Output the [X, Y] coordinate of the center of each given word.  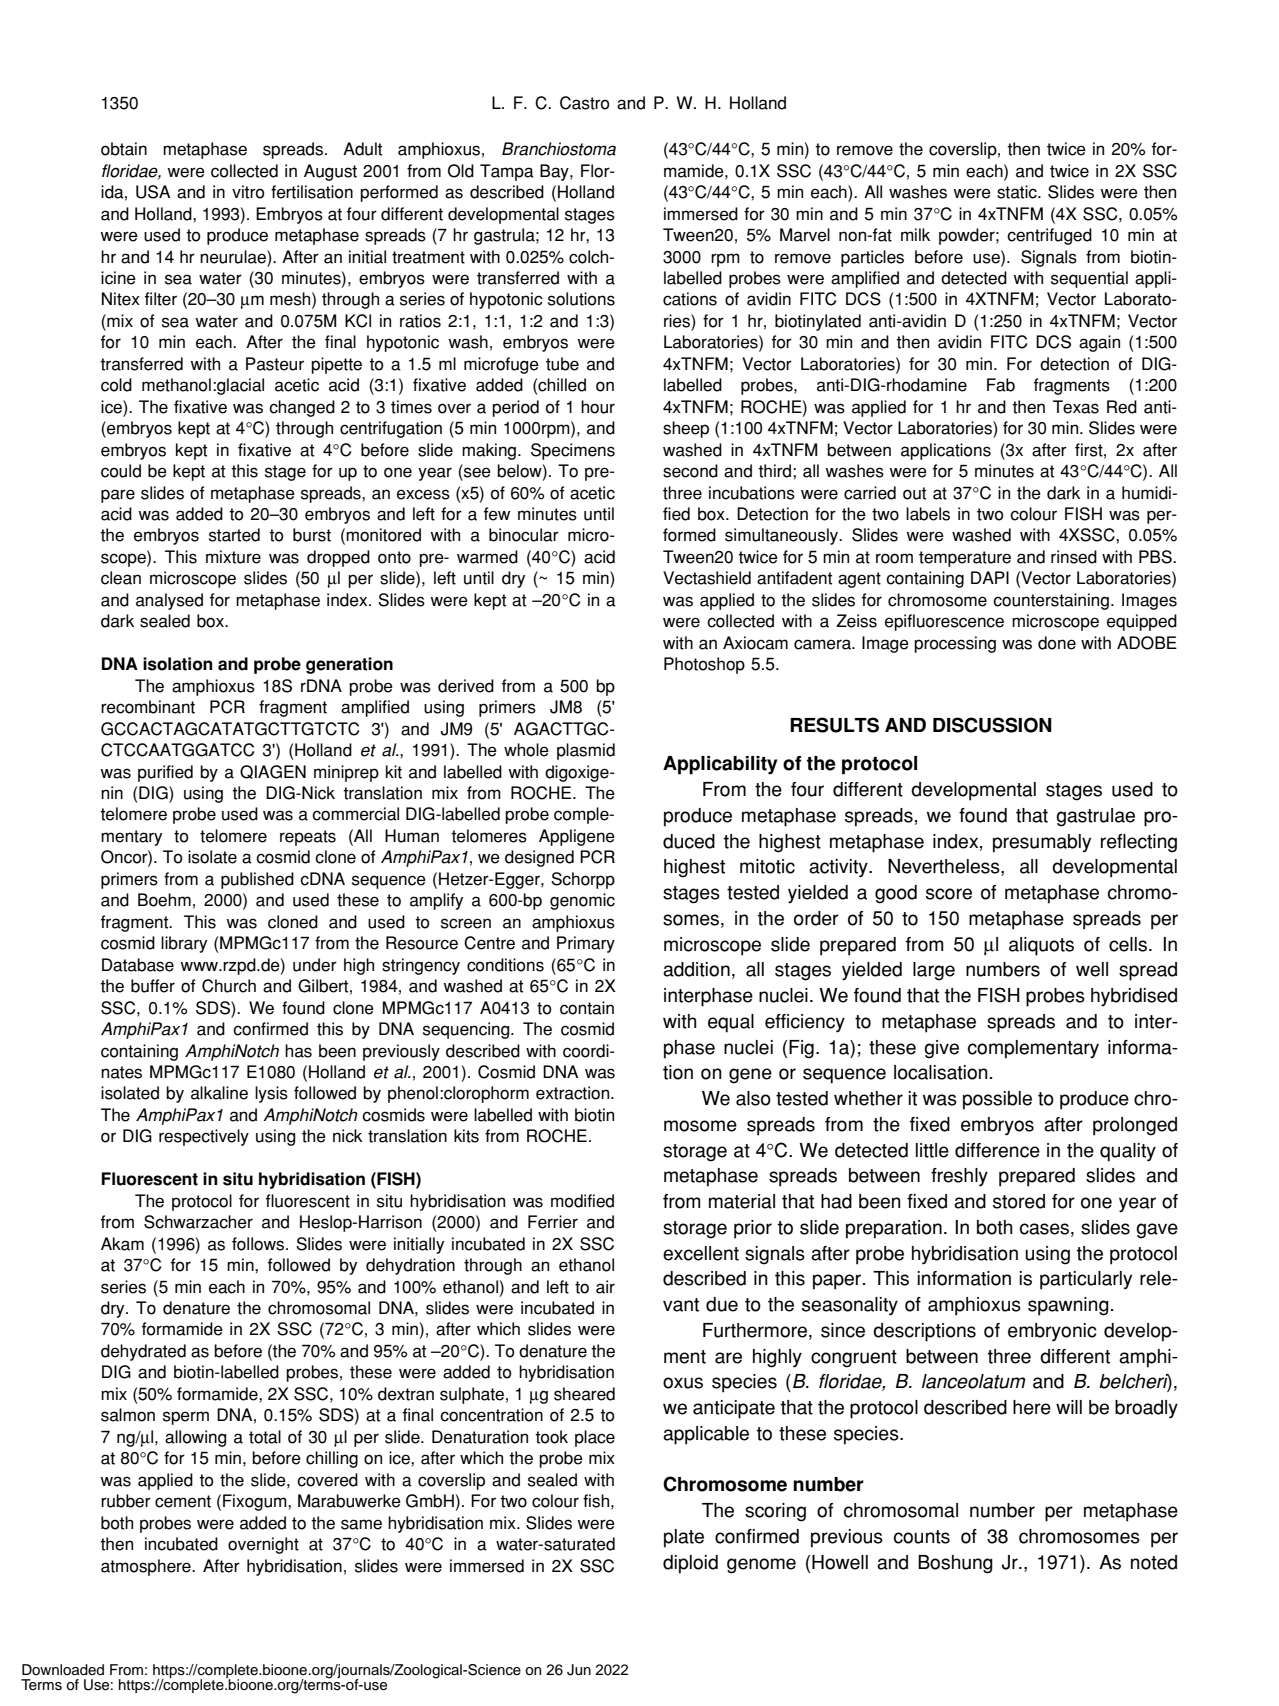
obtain [124, 149]
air [605, 1287]
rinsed [1074, 557]
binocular [524, 535]
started [234, 535]
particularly [1086, 1280]
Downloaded [63, 1670]
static [1018, 192]
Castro [584, 103]
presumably [1042, 843]
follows [259, 1244]
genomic [582, 901]
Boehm [164, 900]
